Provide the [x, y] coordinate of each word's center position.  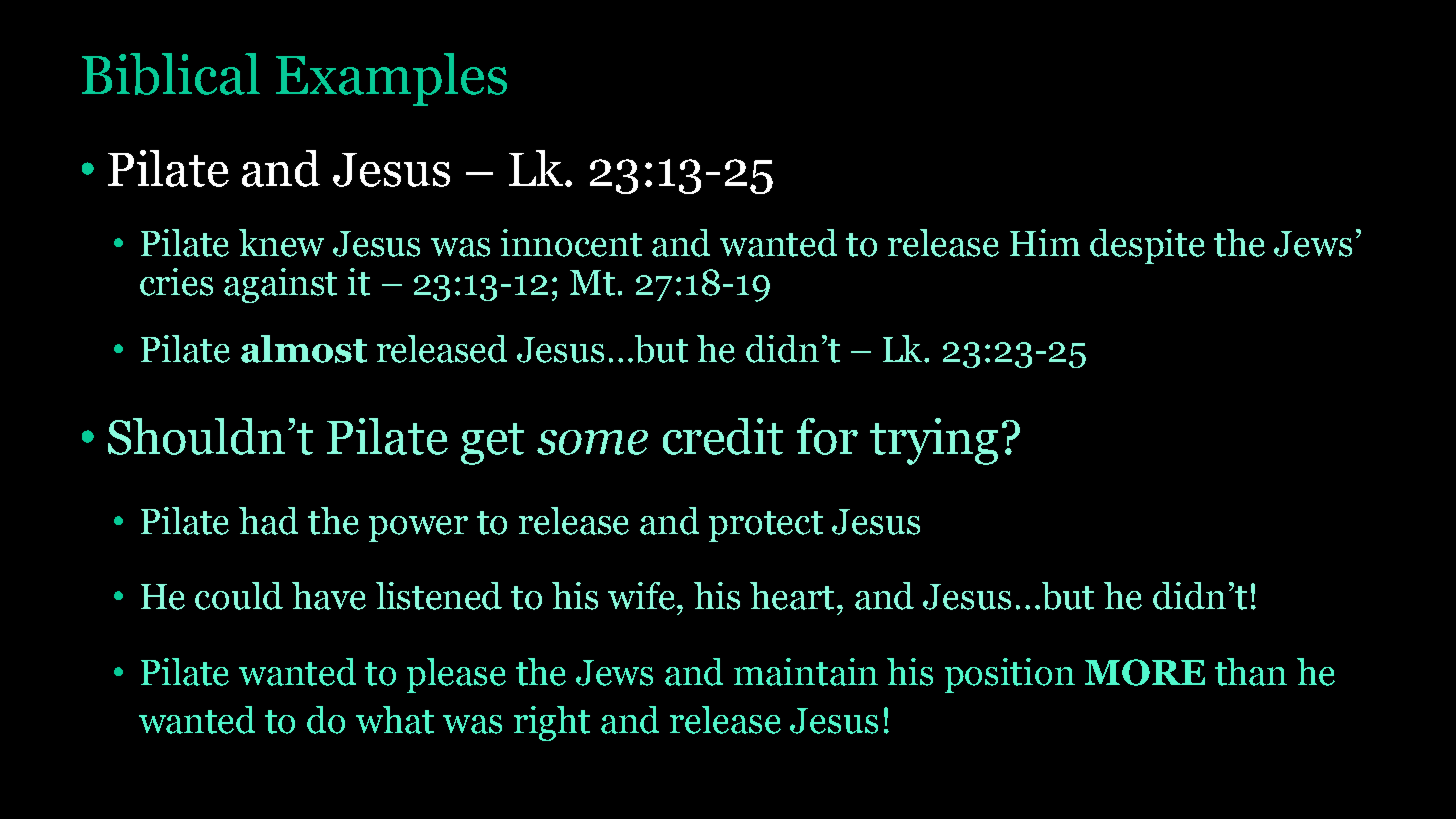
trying [934, 441]
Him [1045, 242]
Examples [391, 79]
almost [304, 349]
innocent [571, 243]
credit [723, 436]
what [395, 720]
